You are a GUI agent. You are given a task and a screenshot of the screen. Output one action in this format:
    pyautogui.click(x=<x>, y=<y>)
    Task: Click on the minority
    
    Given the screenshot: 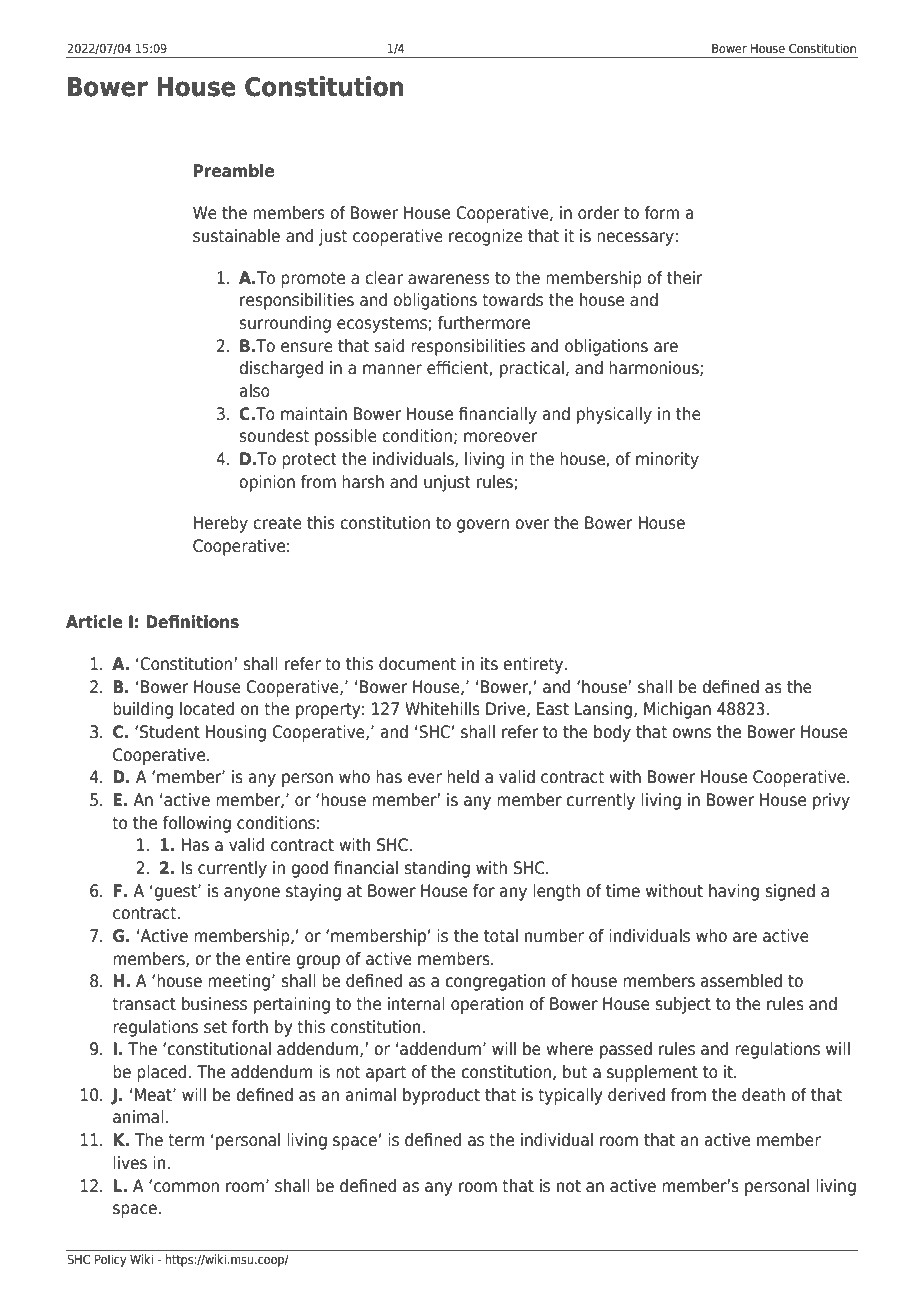 What is the action you would take?
    pyautogui.click(x=667, y=460)
